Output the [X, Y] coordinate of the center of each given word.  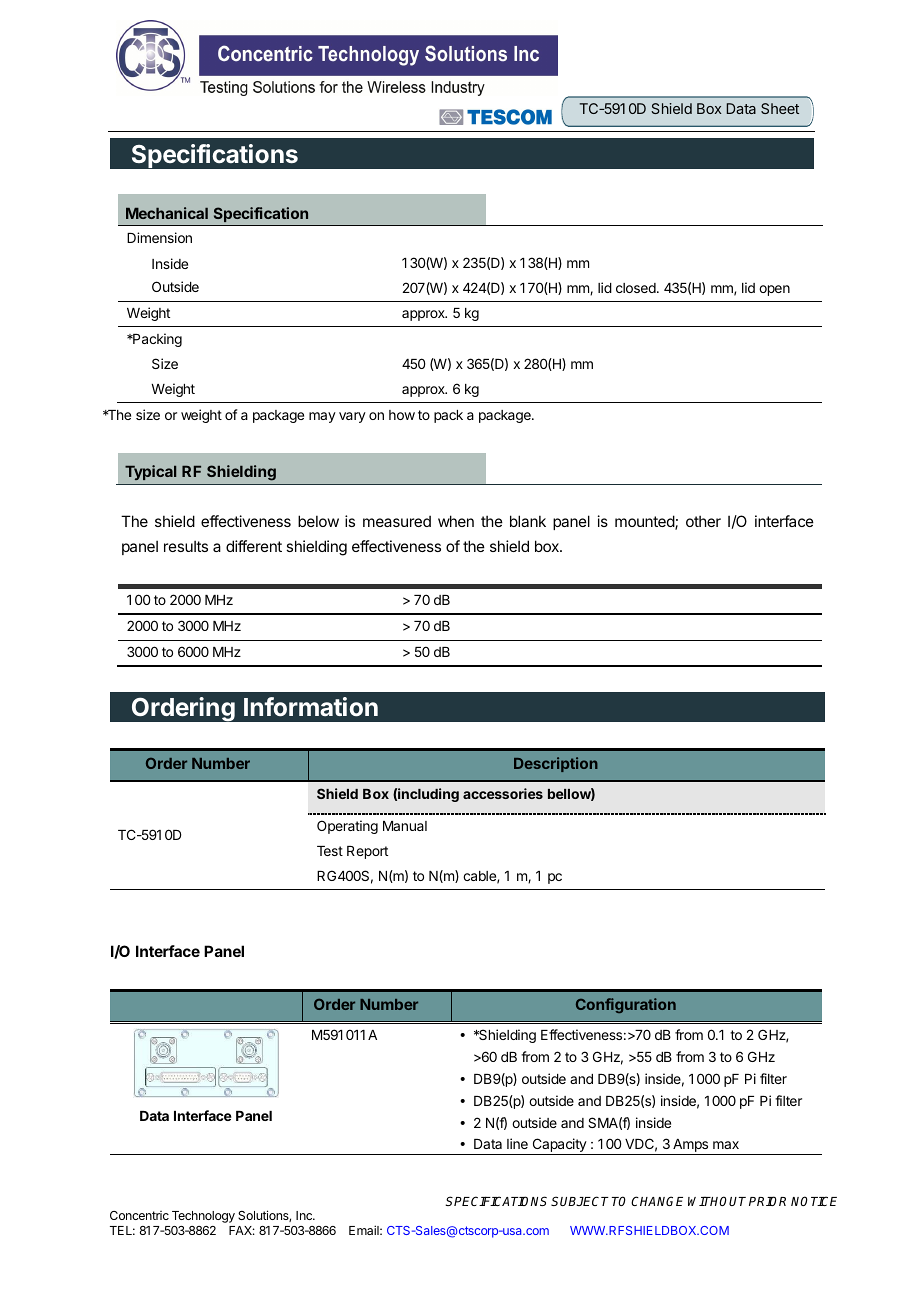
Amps [691, 1147]
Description [556, 764]
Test [330, 851]
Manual [405, 826]
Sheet [780, 108]
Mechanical [167, 213]
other [703, 521]
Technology [203, 1217]
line [517, 1143]
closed [636, 288]
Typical [150, 472]
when [456, 521]
